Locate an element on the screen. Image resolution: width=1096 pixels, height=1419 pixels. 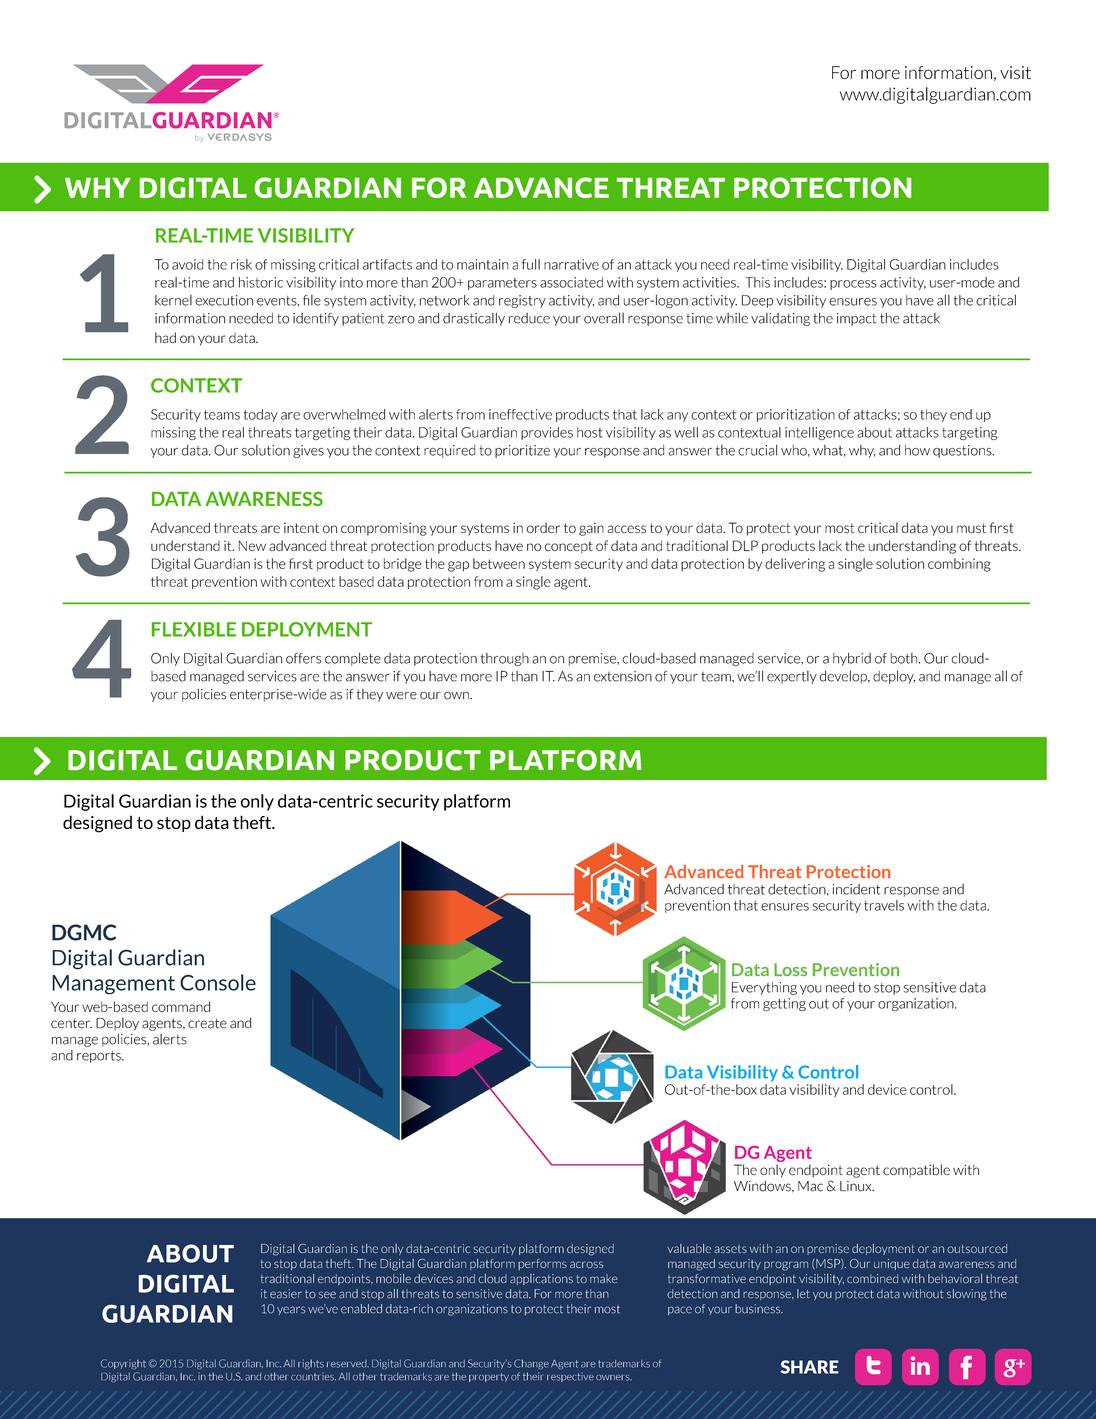
order is located at coordinates (543, 527).
